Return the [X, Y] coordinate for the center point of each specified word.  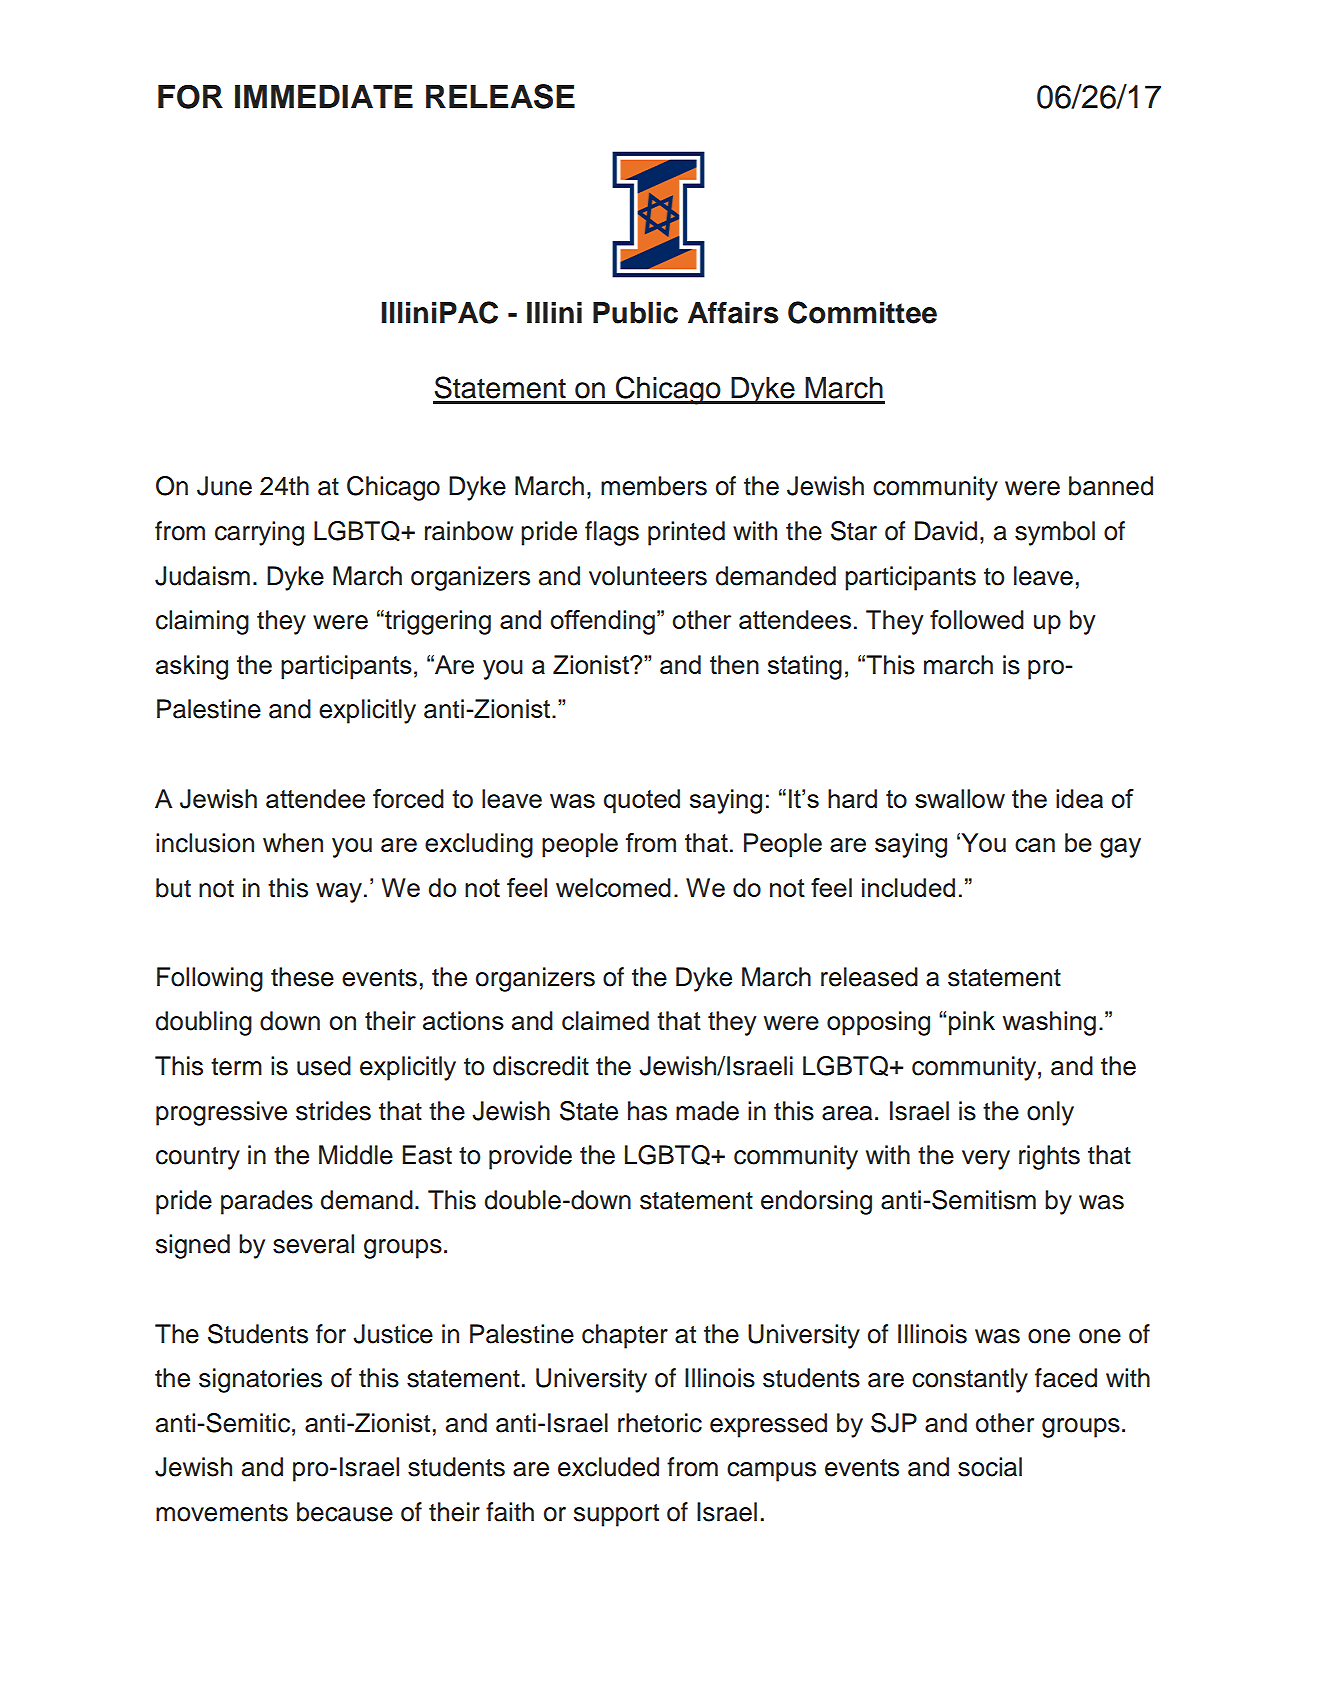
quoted [642, 801]
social [990, 1467]
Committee [862, 312]
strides [333, 1111]
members [654, 486]
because [345, 1512]
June [224, 486]
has [647, 1111]
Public [635, 313]
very [986, 1160]
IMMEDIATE [324, 96]
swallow [960, 798]
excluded [608, 1467]
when [293, 842]
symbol [1055, 533]
